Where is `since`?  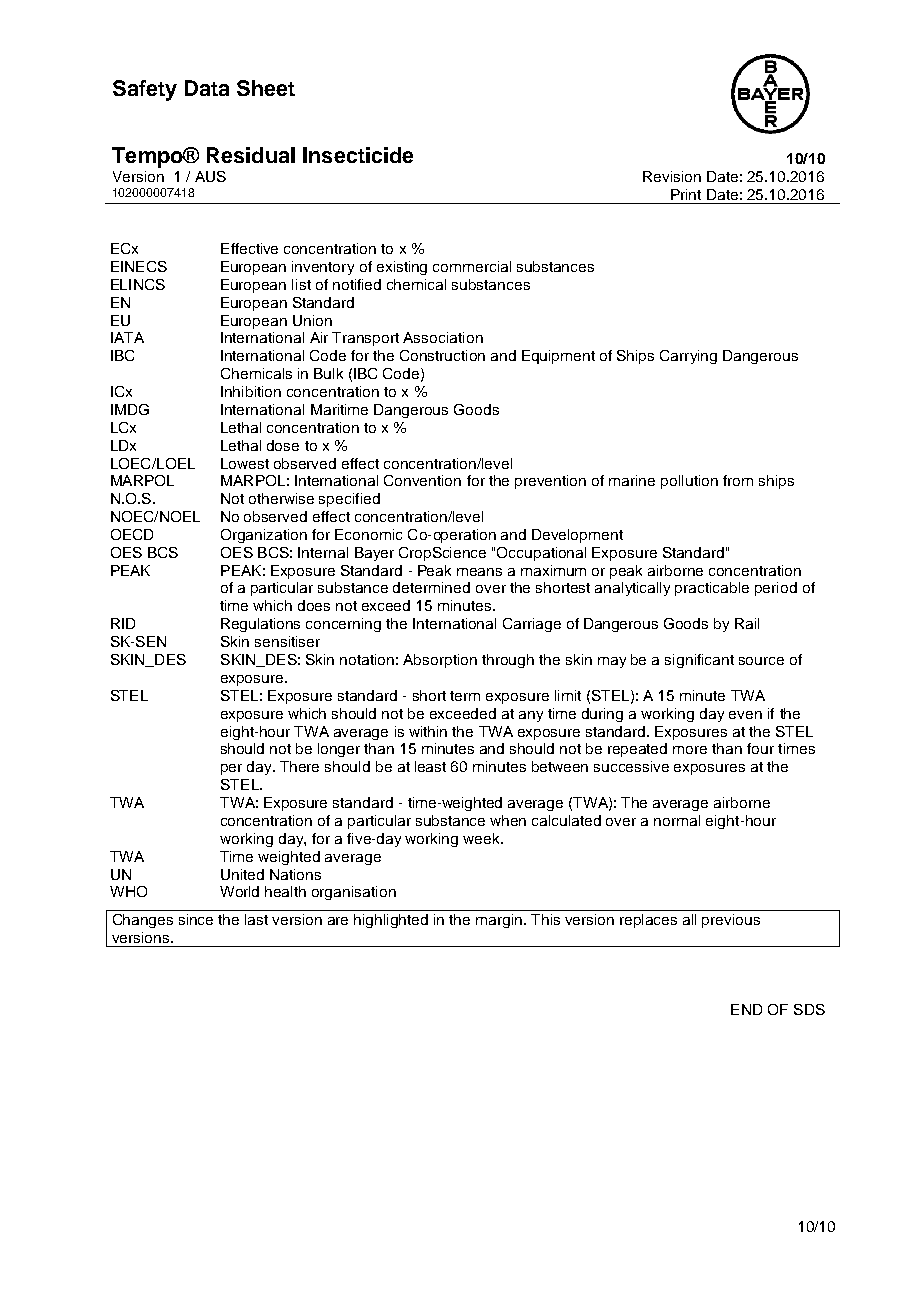 since is located at coordinates (196, 919).
